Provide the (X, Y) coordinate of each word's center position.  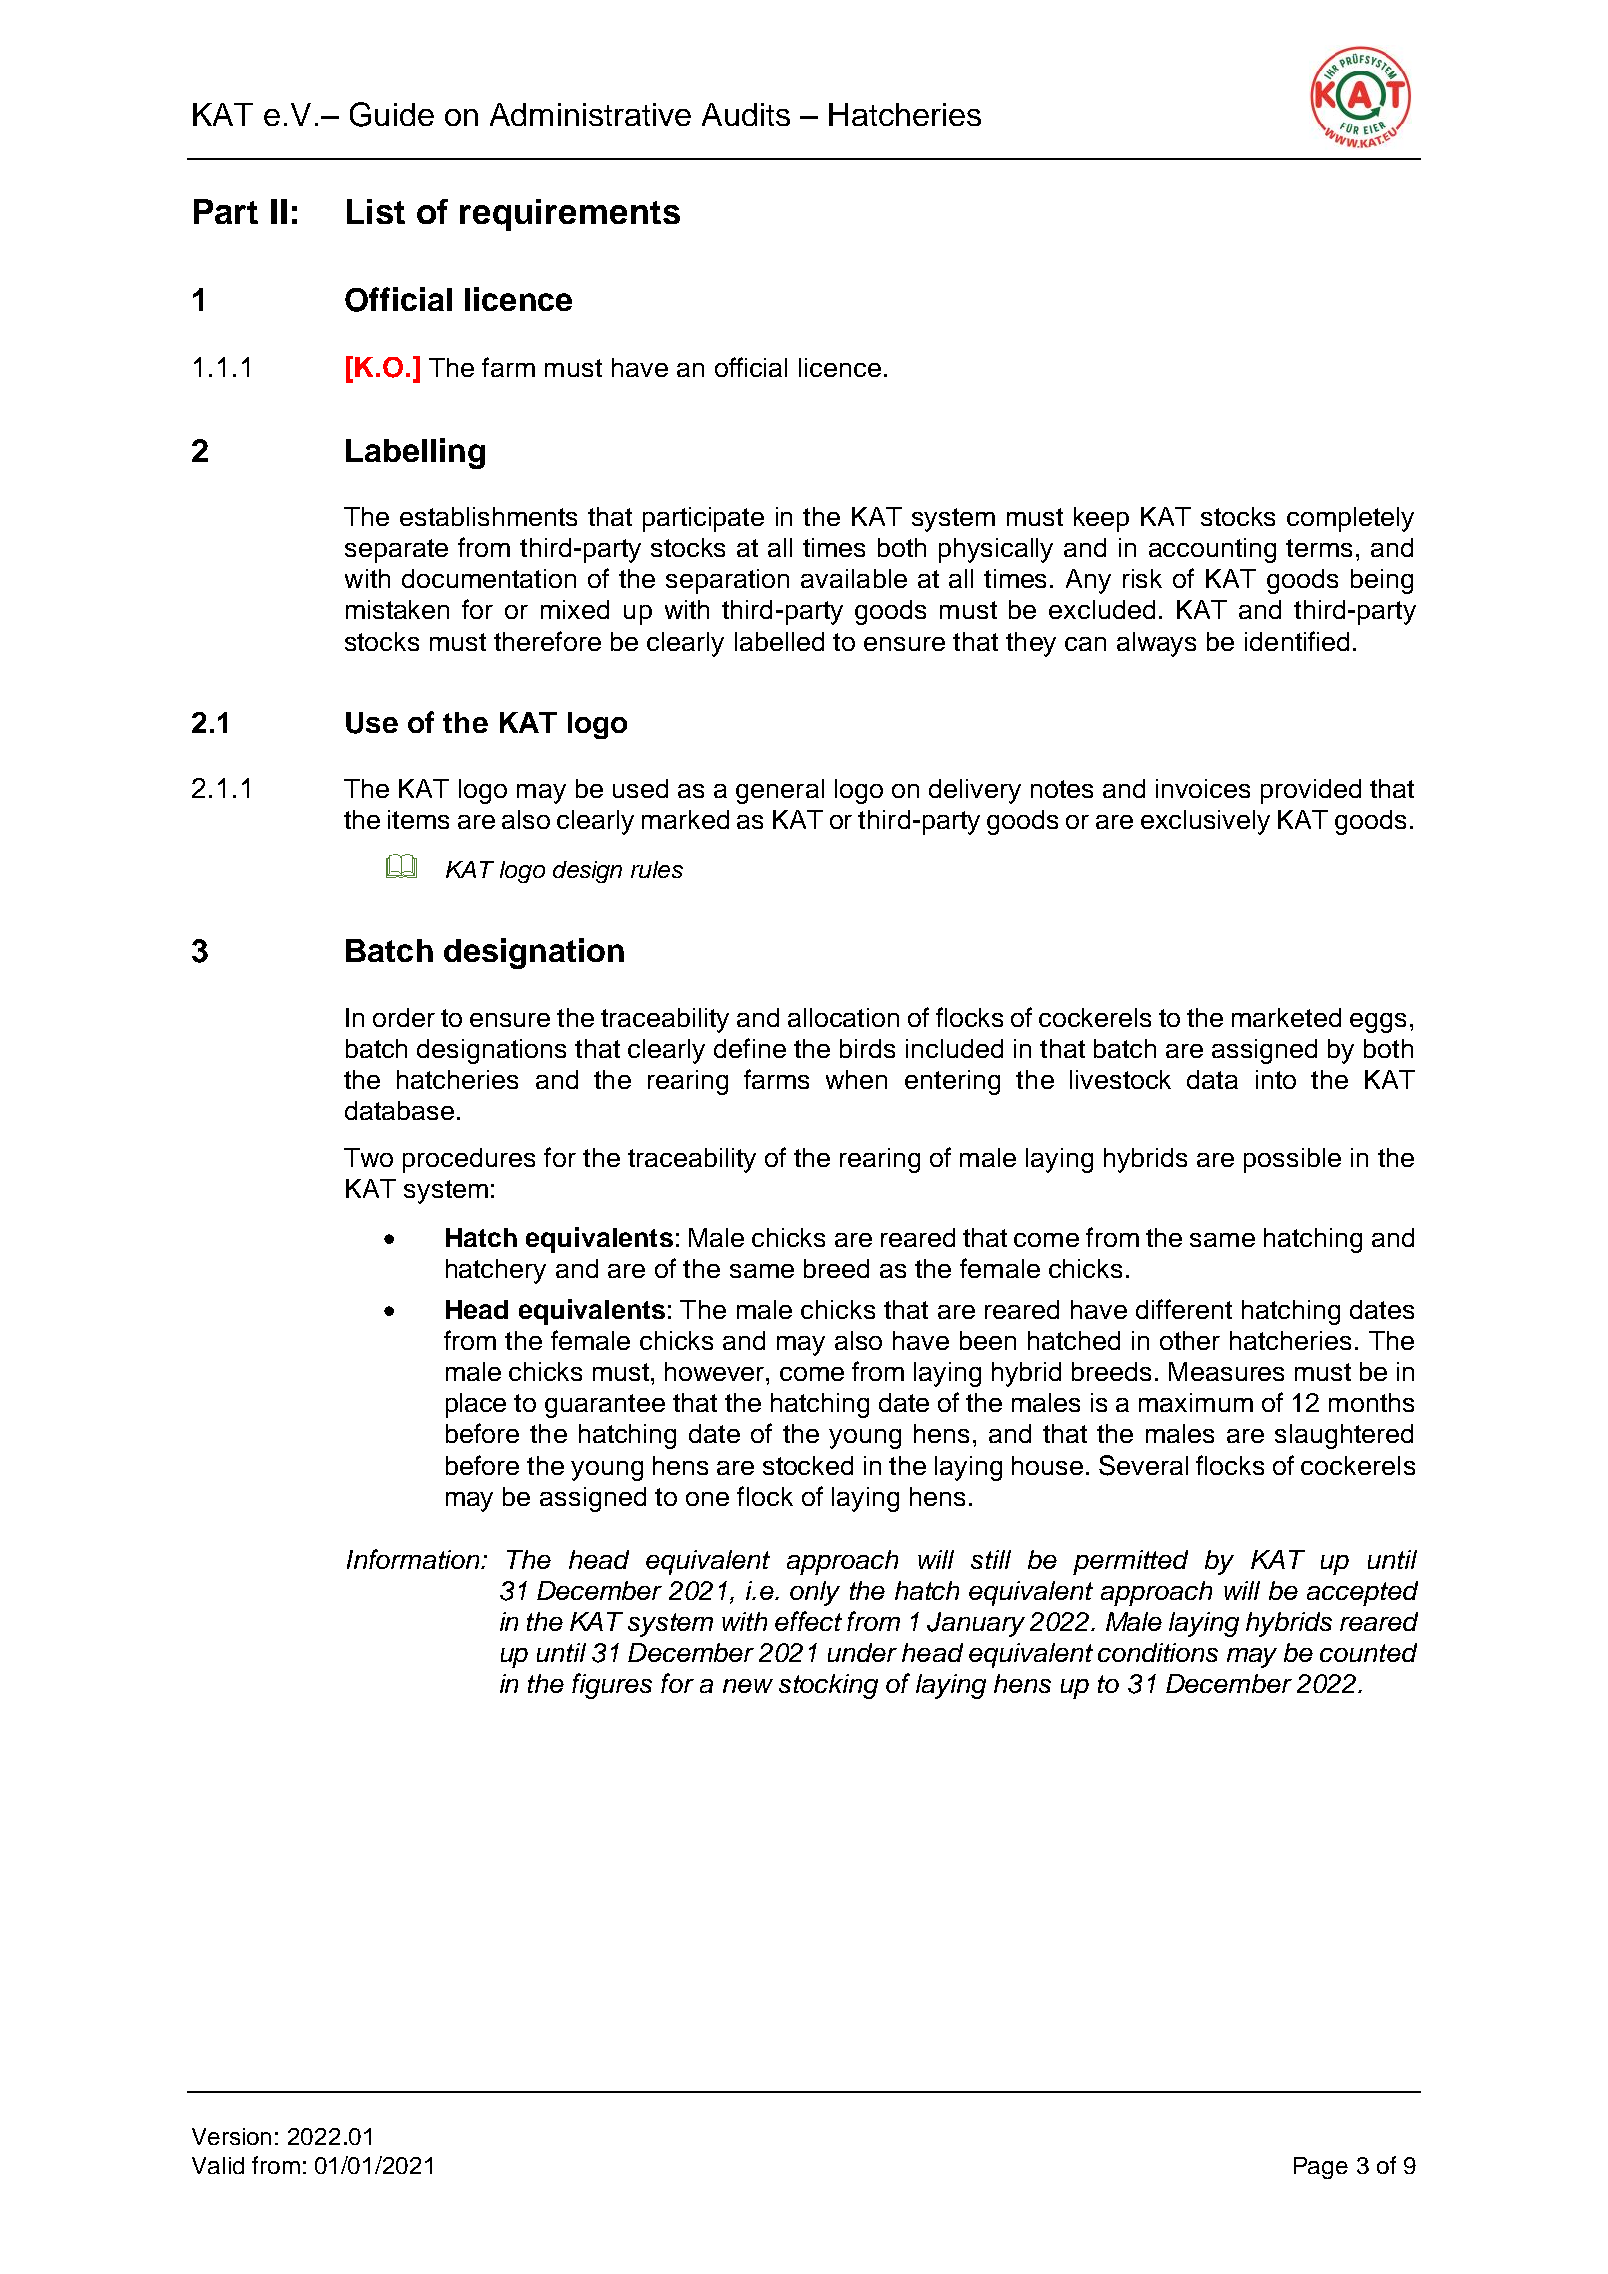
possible (1292, 1160)
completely (1350, 519)
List (376, 211)
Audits (746, 114)
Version (231, 2136)
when (856, 1079)
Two (368, 1157)
